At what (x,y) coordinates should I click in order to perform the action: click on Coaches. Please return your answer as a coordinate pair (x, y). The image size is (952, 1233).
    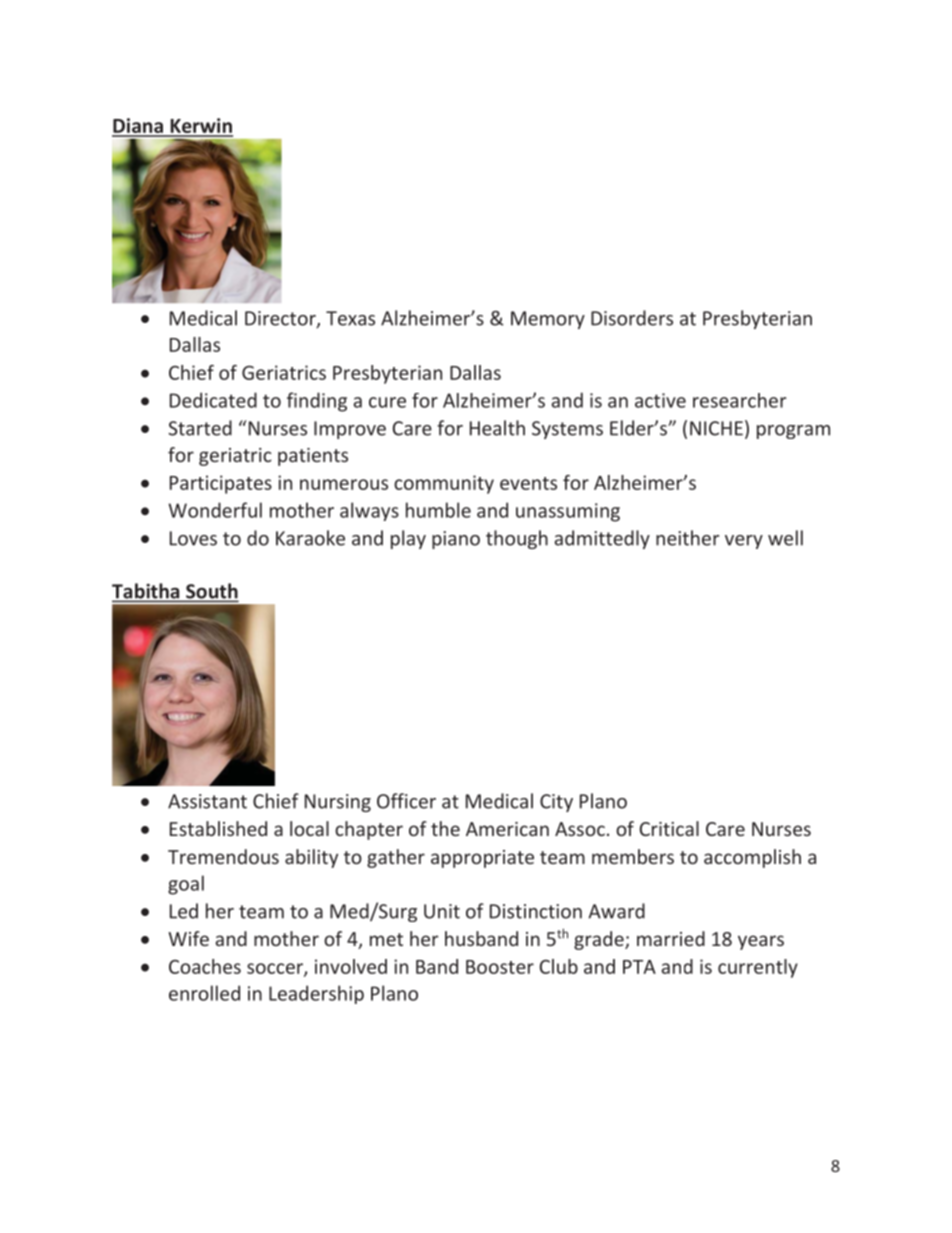
    Looking at the image, I should click on (205, 966).
